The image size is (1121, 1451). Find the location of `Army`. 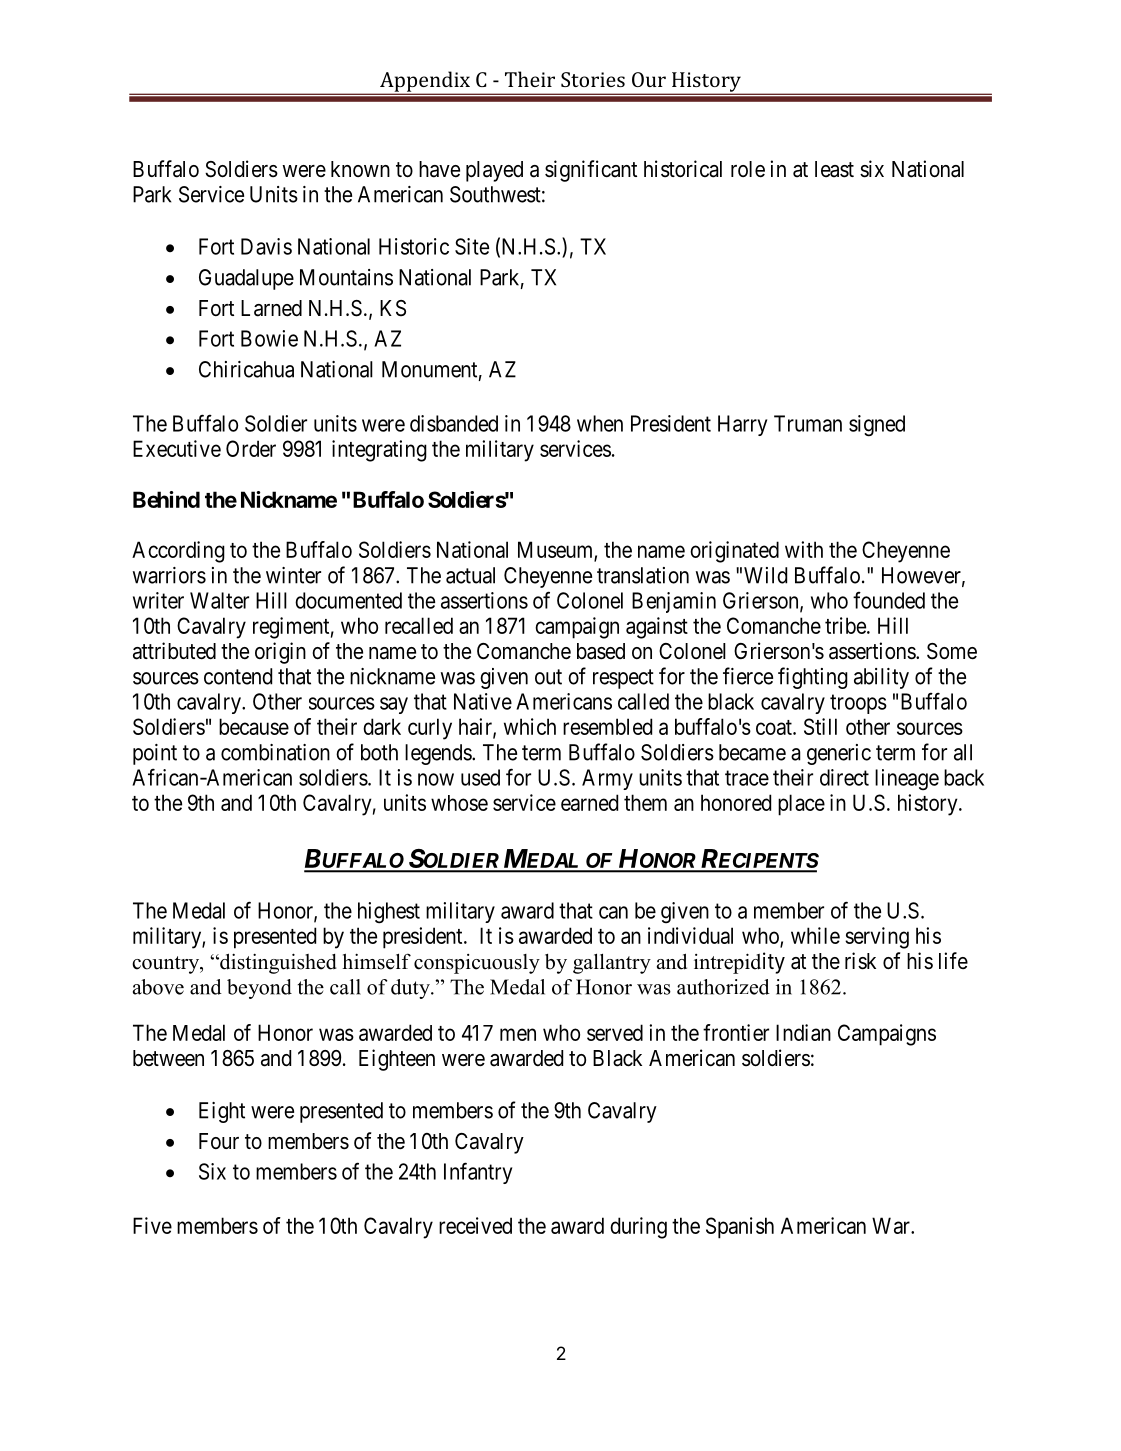

Army is located at coordinates (607, 779).
